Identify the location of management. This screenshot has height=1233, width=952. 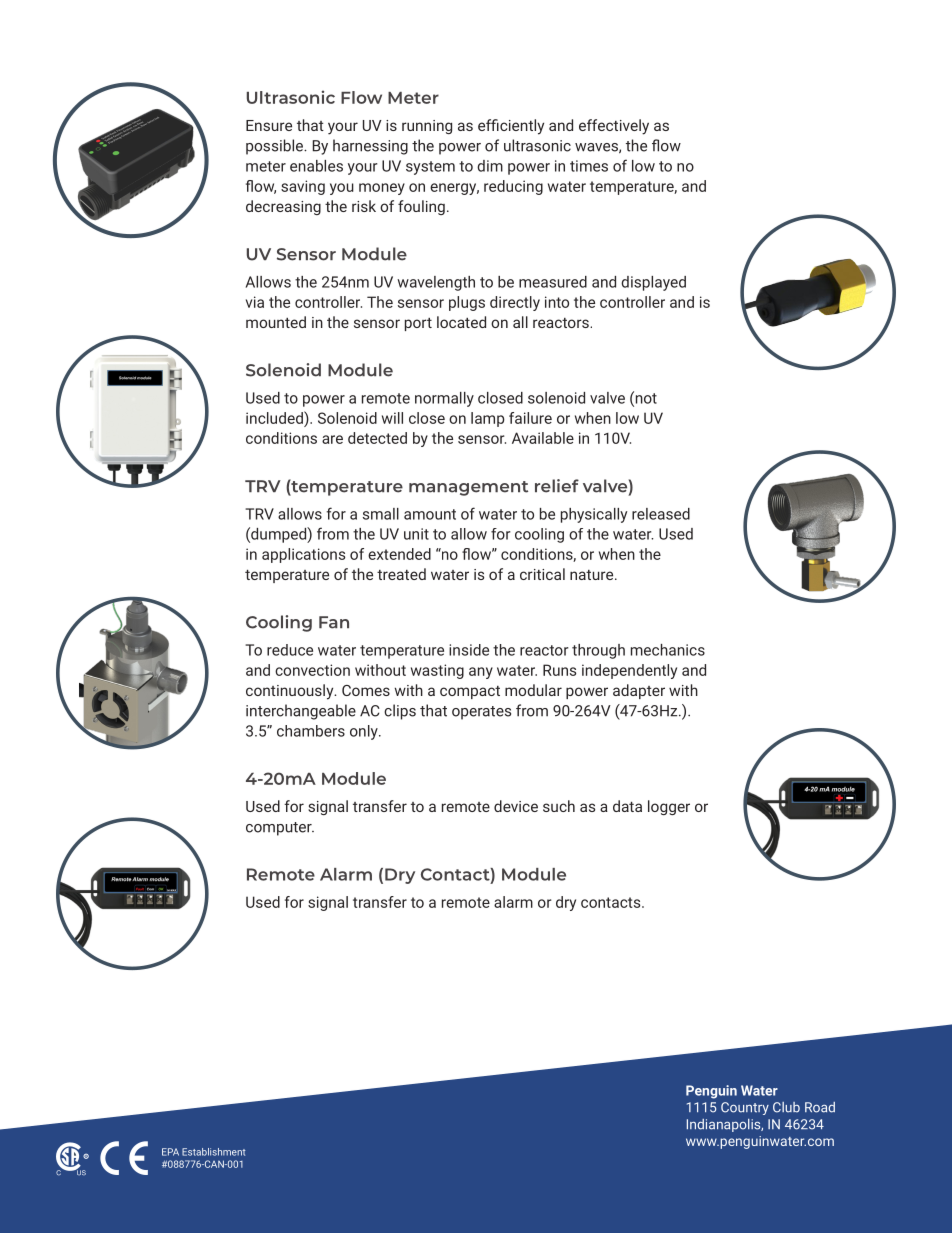
(468, 488).
